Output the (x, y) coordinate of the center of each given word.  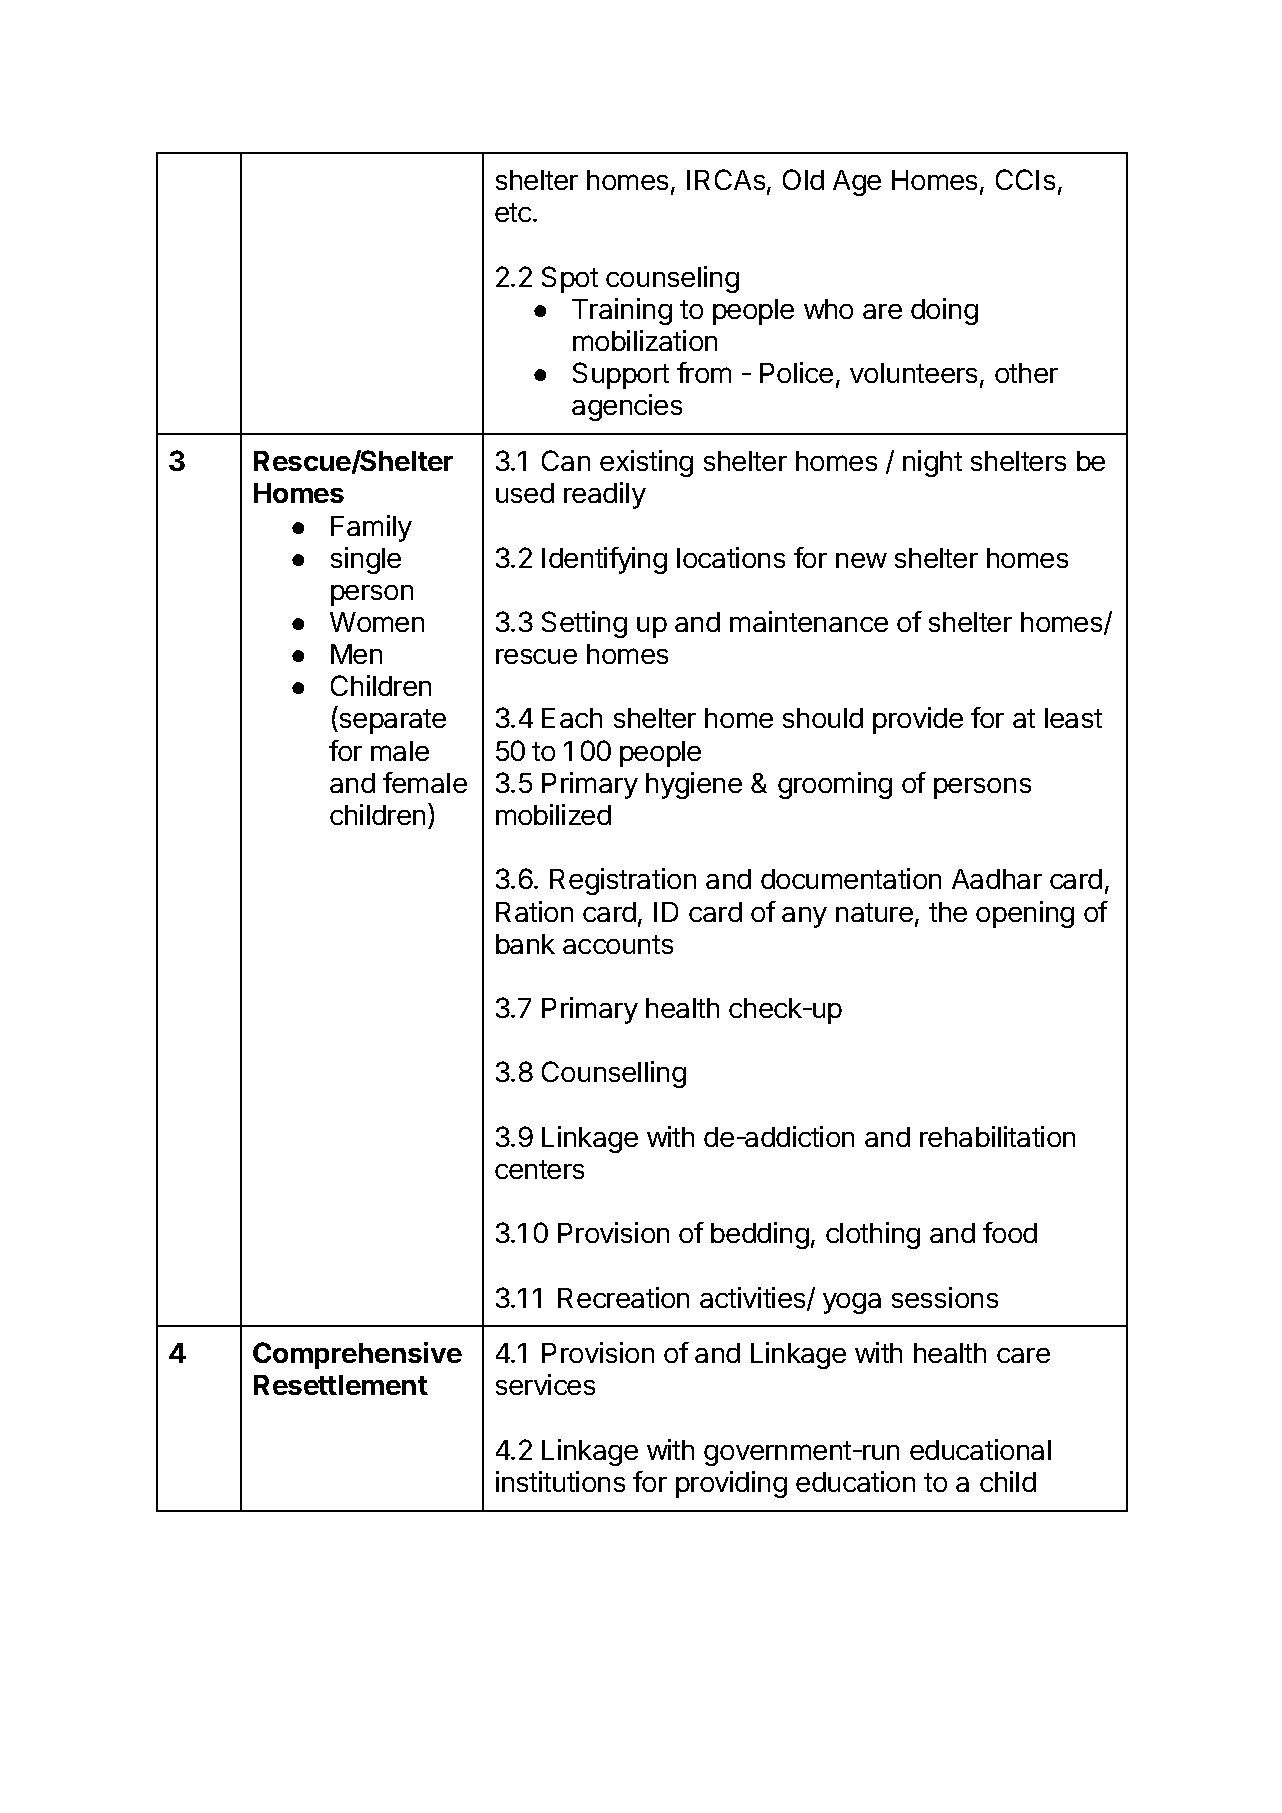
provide (918, 720)
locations (731, 557)
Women (377, 622)
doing (944, 311)
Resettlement (341, 1385)
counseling (672, 279)
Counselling (614, 1074)
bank (525, 944)
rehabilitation (997, 1136)
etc (513, 212)
